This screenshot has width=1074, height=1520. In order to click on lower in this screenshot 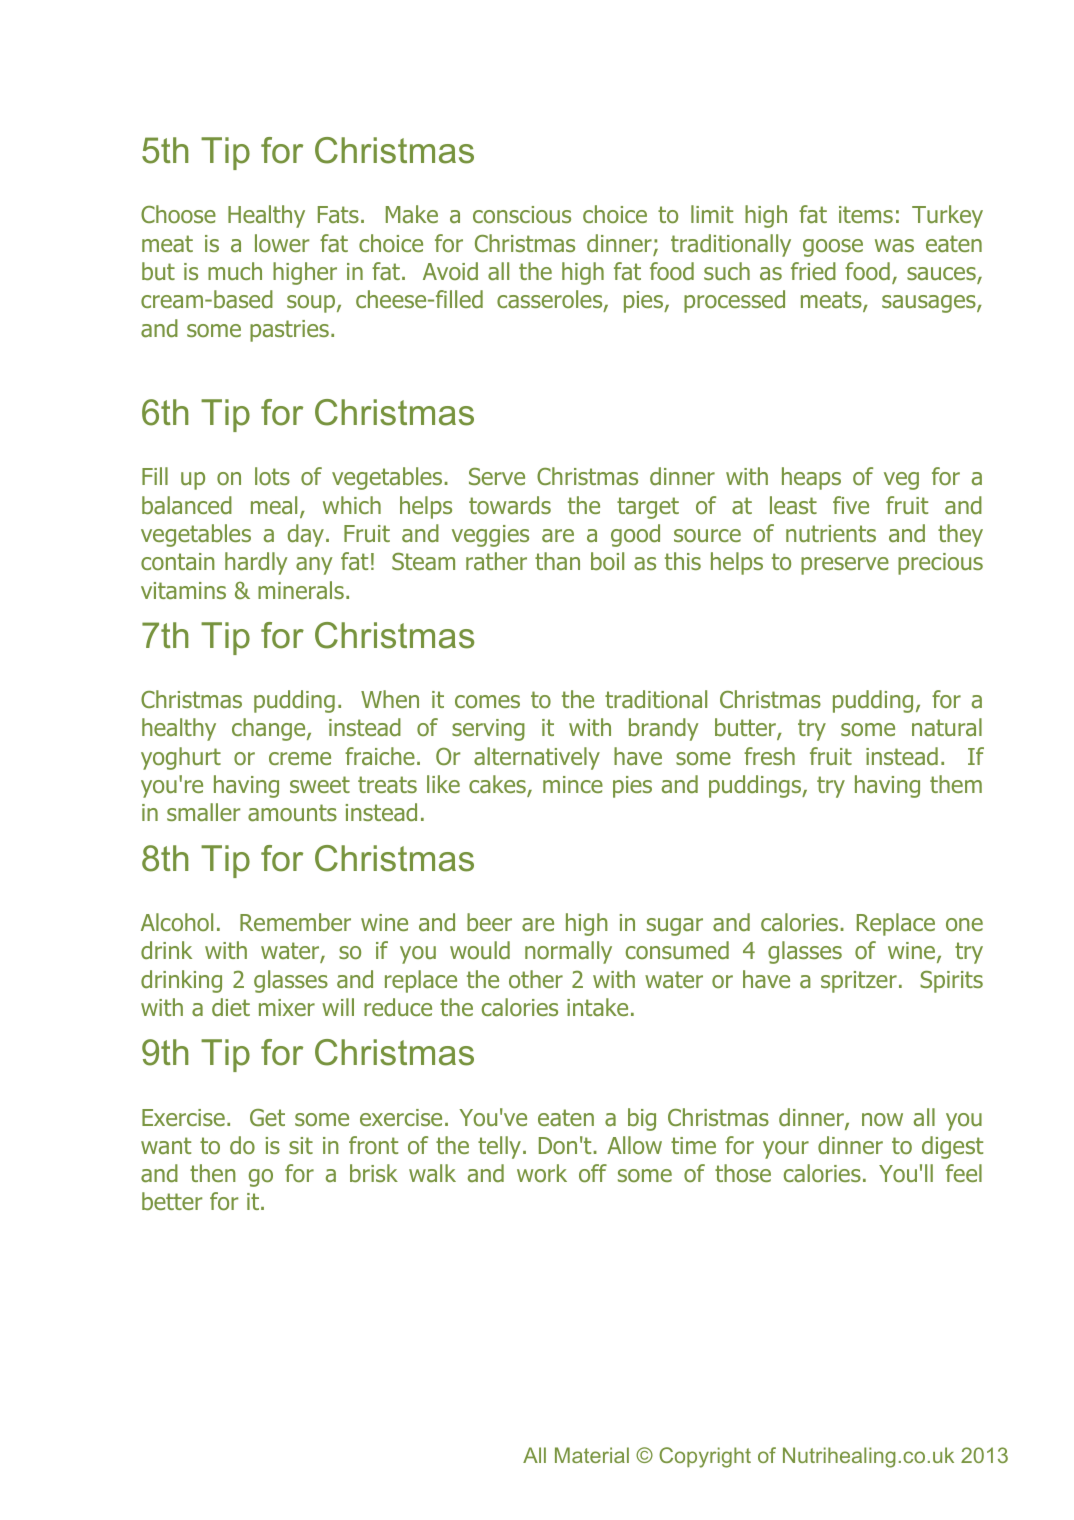, I will do `click(282, 243)`.
